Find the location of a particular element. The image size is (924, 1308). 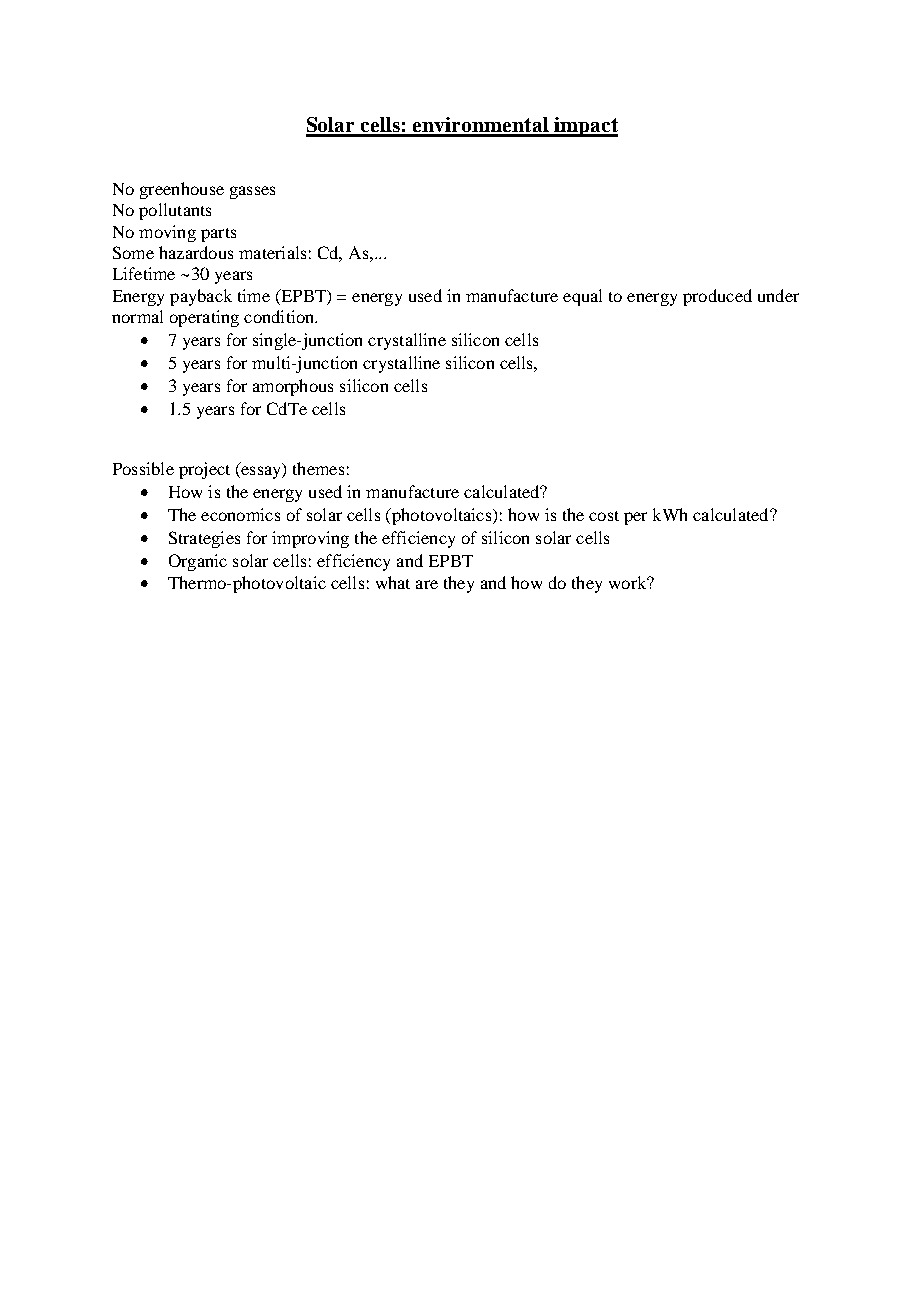

gasses is located at coordinates (252, 192).
